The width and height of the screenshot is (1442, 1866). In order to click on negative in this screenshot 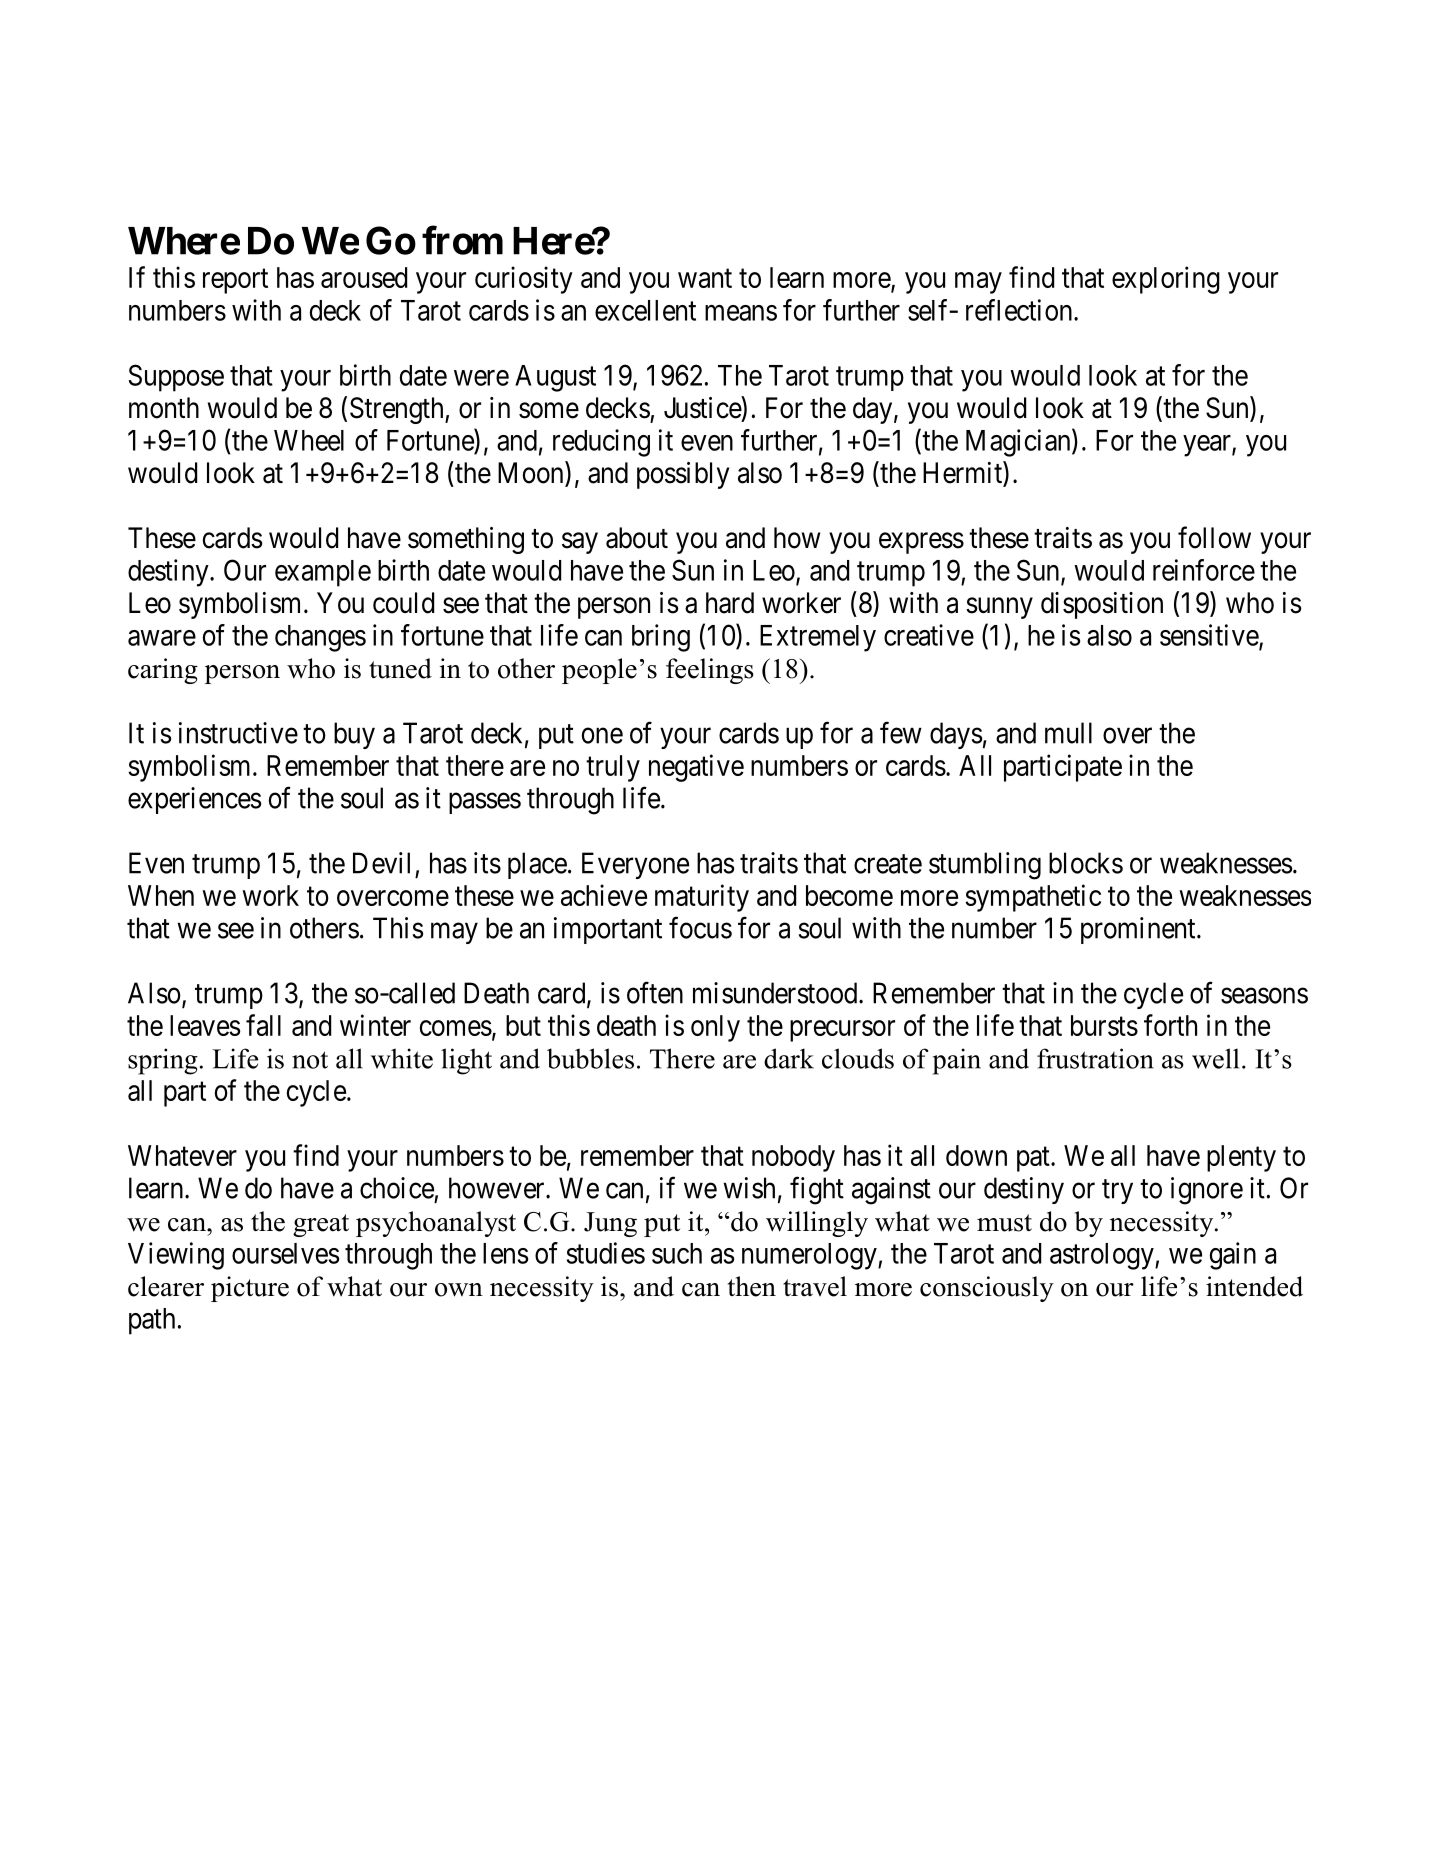, I will do `click(696, 768)`.
